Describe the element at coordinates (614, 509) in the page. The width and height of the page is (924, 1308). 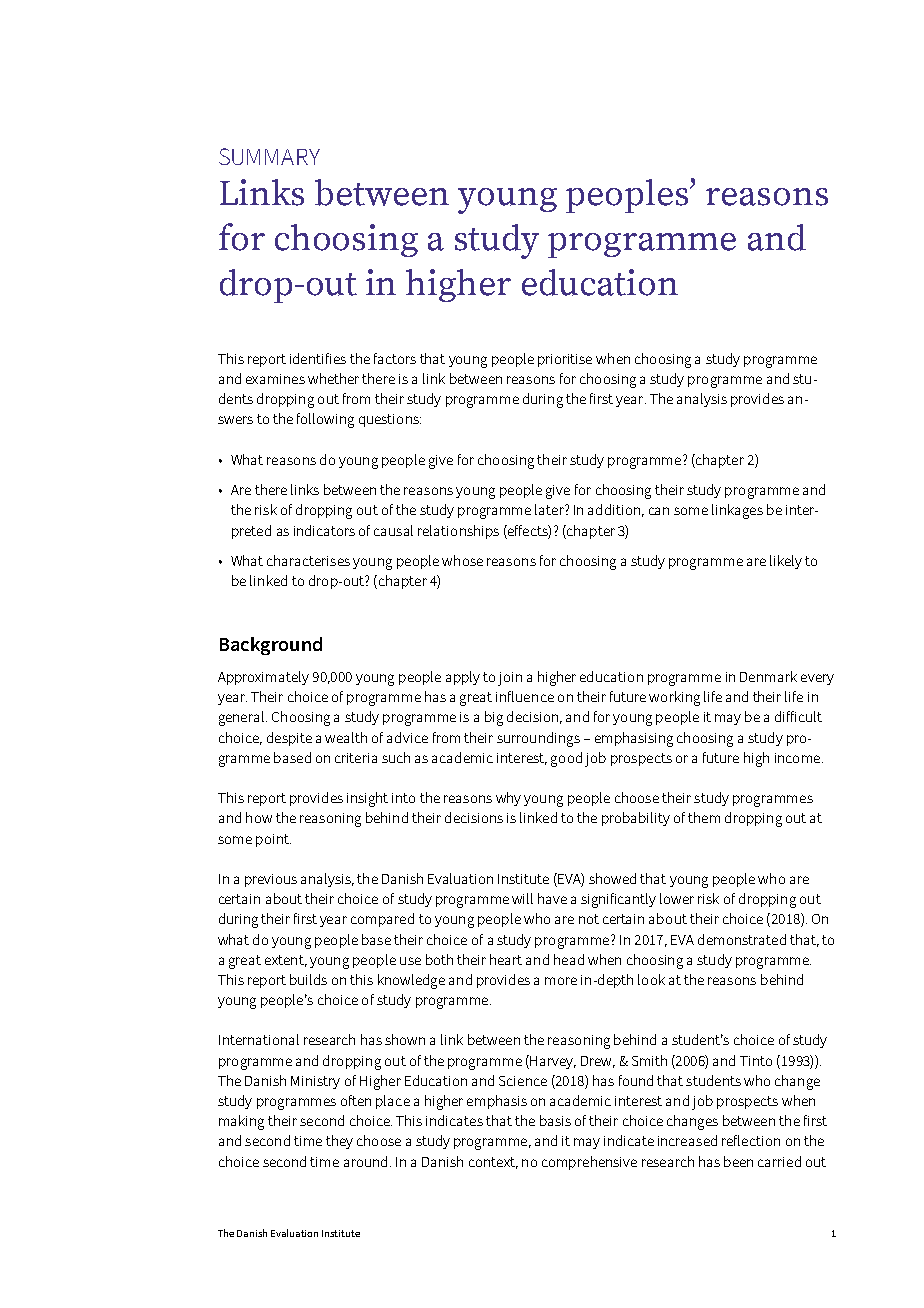
I see `addition` at that location.
